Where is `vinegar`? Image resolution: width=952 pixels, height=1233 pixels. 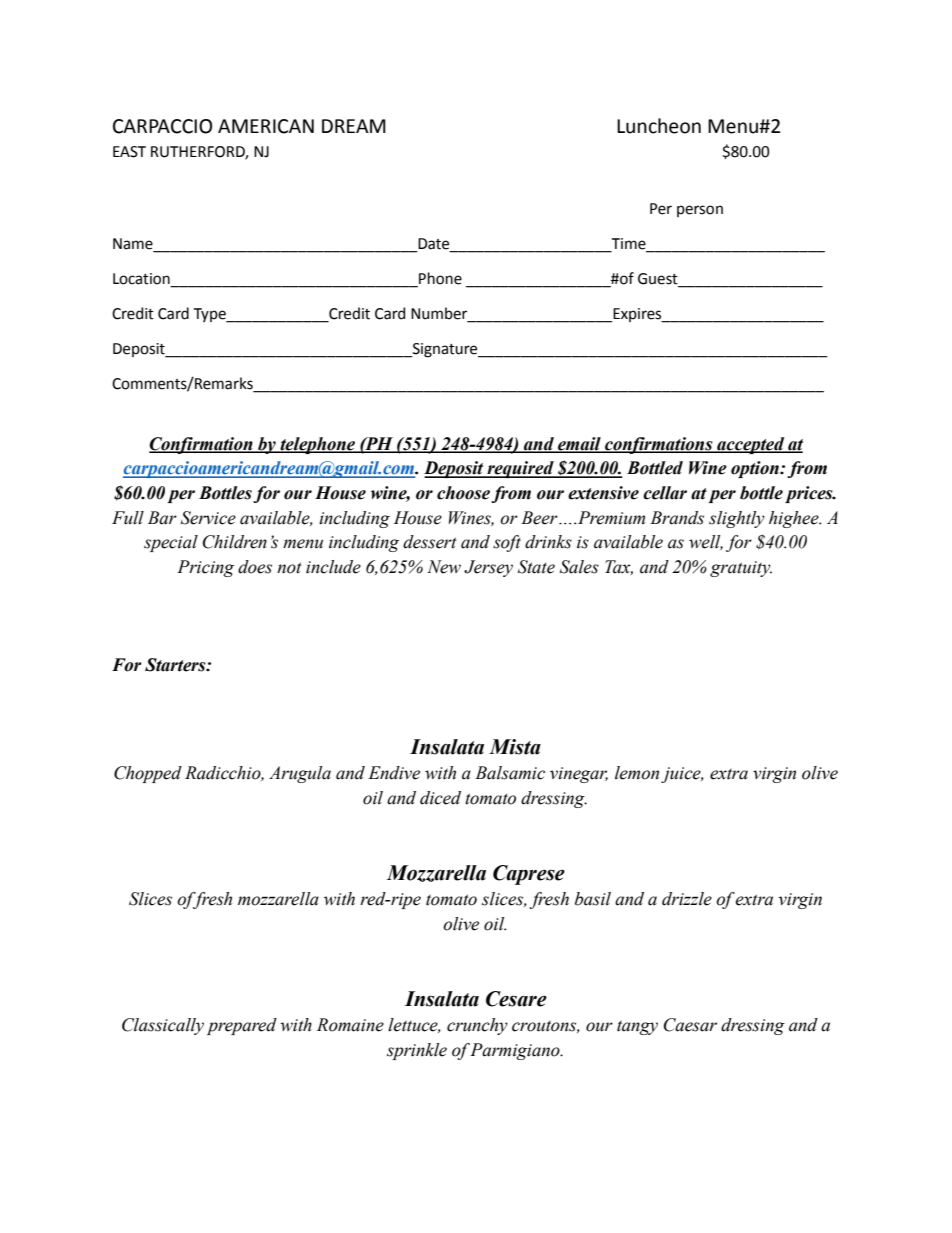 vinegar is located at coordinates (579, 775).
